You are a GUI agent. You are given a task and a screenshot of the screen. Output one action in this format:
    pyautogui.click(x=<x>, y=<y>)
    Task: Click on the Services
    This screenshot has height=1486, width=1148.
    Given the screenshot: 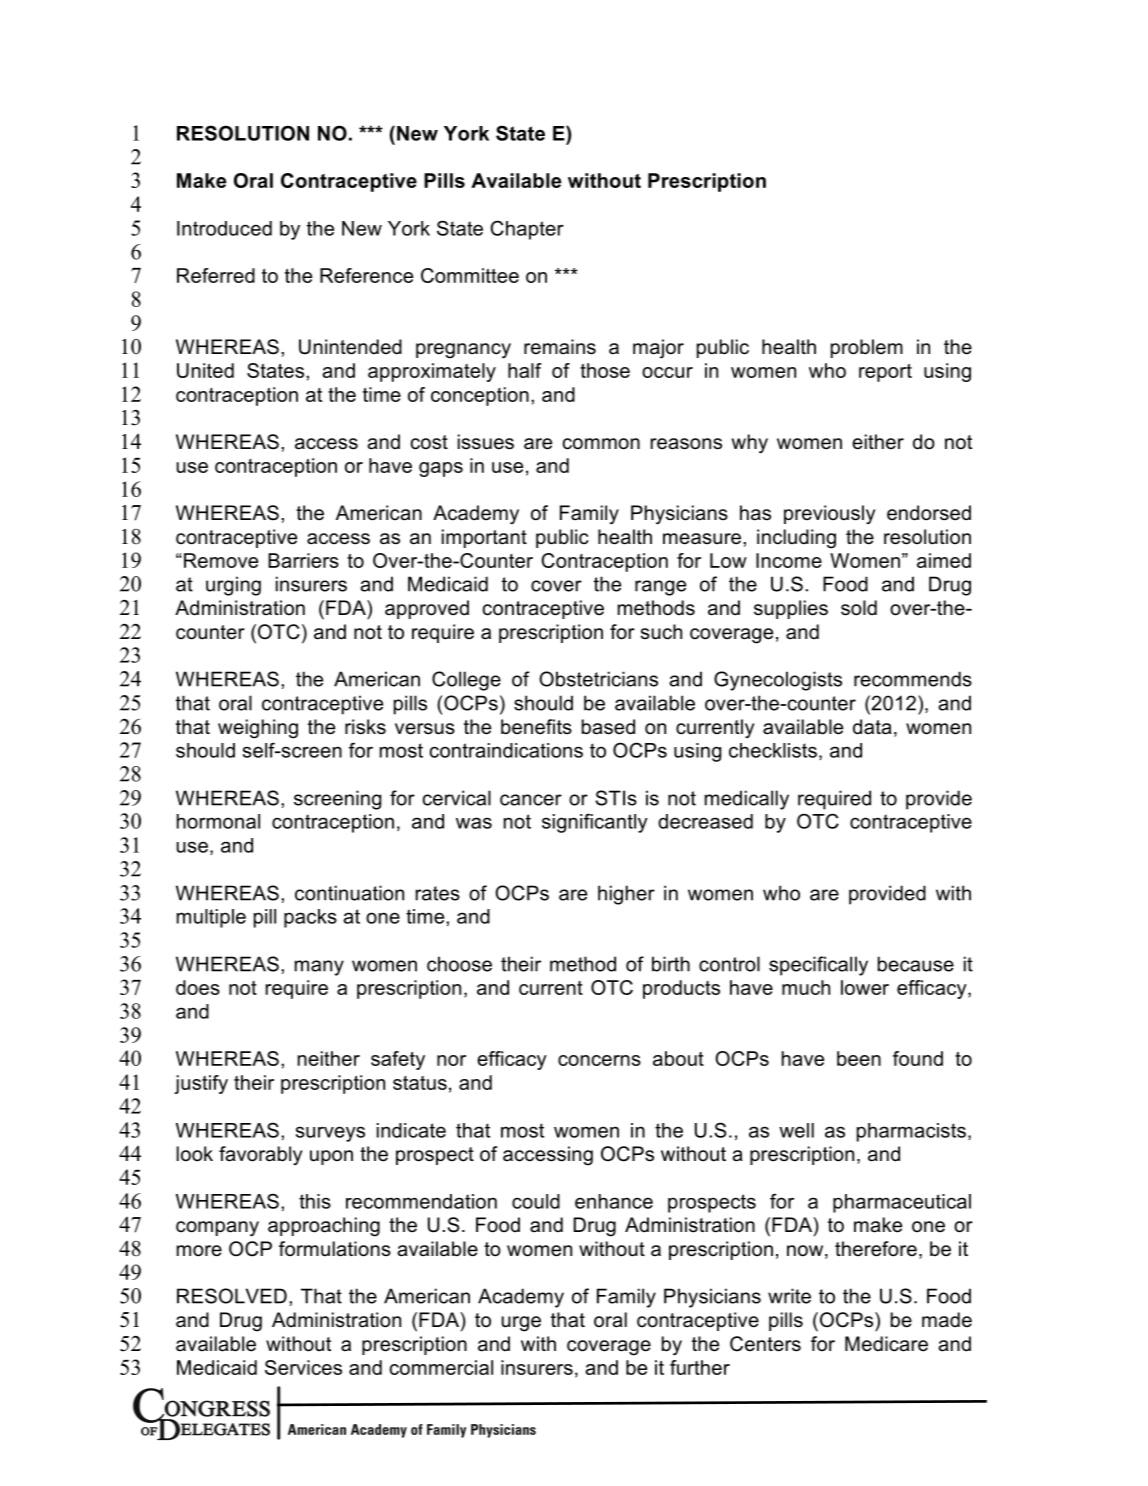 What is the action you would take?
    pyautogui.click(x=303, y=1367)
